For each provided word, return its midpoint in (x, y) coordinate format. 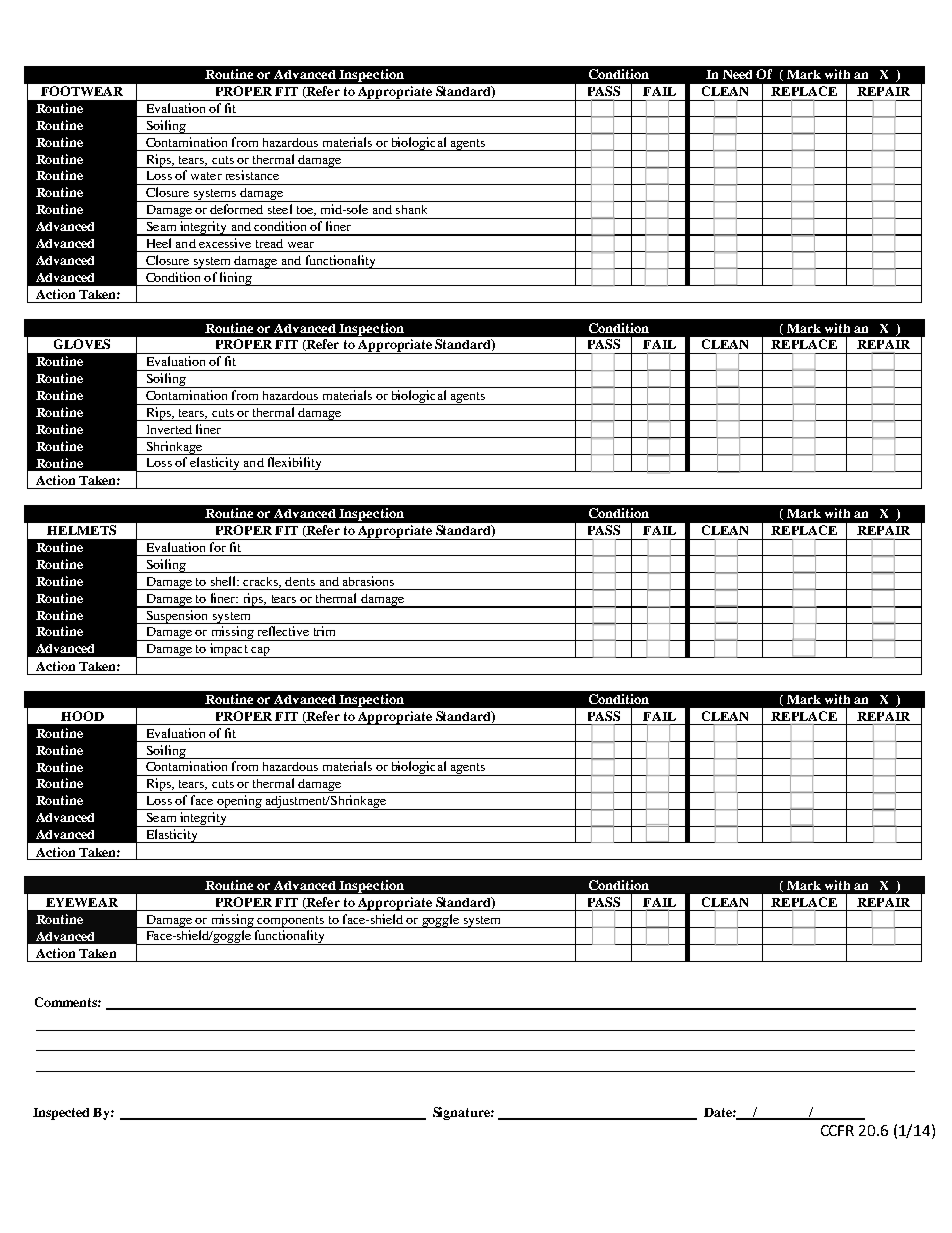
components (291, 922)
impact (229, 650)
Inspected (61, 1114)
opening (239, 802)
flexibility (294, 464)
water (206, 176)
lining (236, 279)
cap (260, 652)
